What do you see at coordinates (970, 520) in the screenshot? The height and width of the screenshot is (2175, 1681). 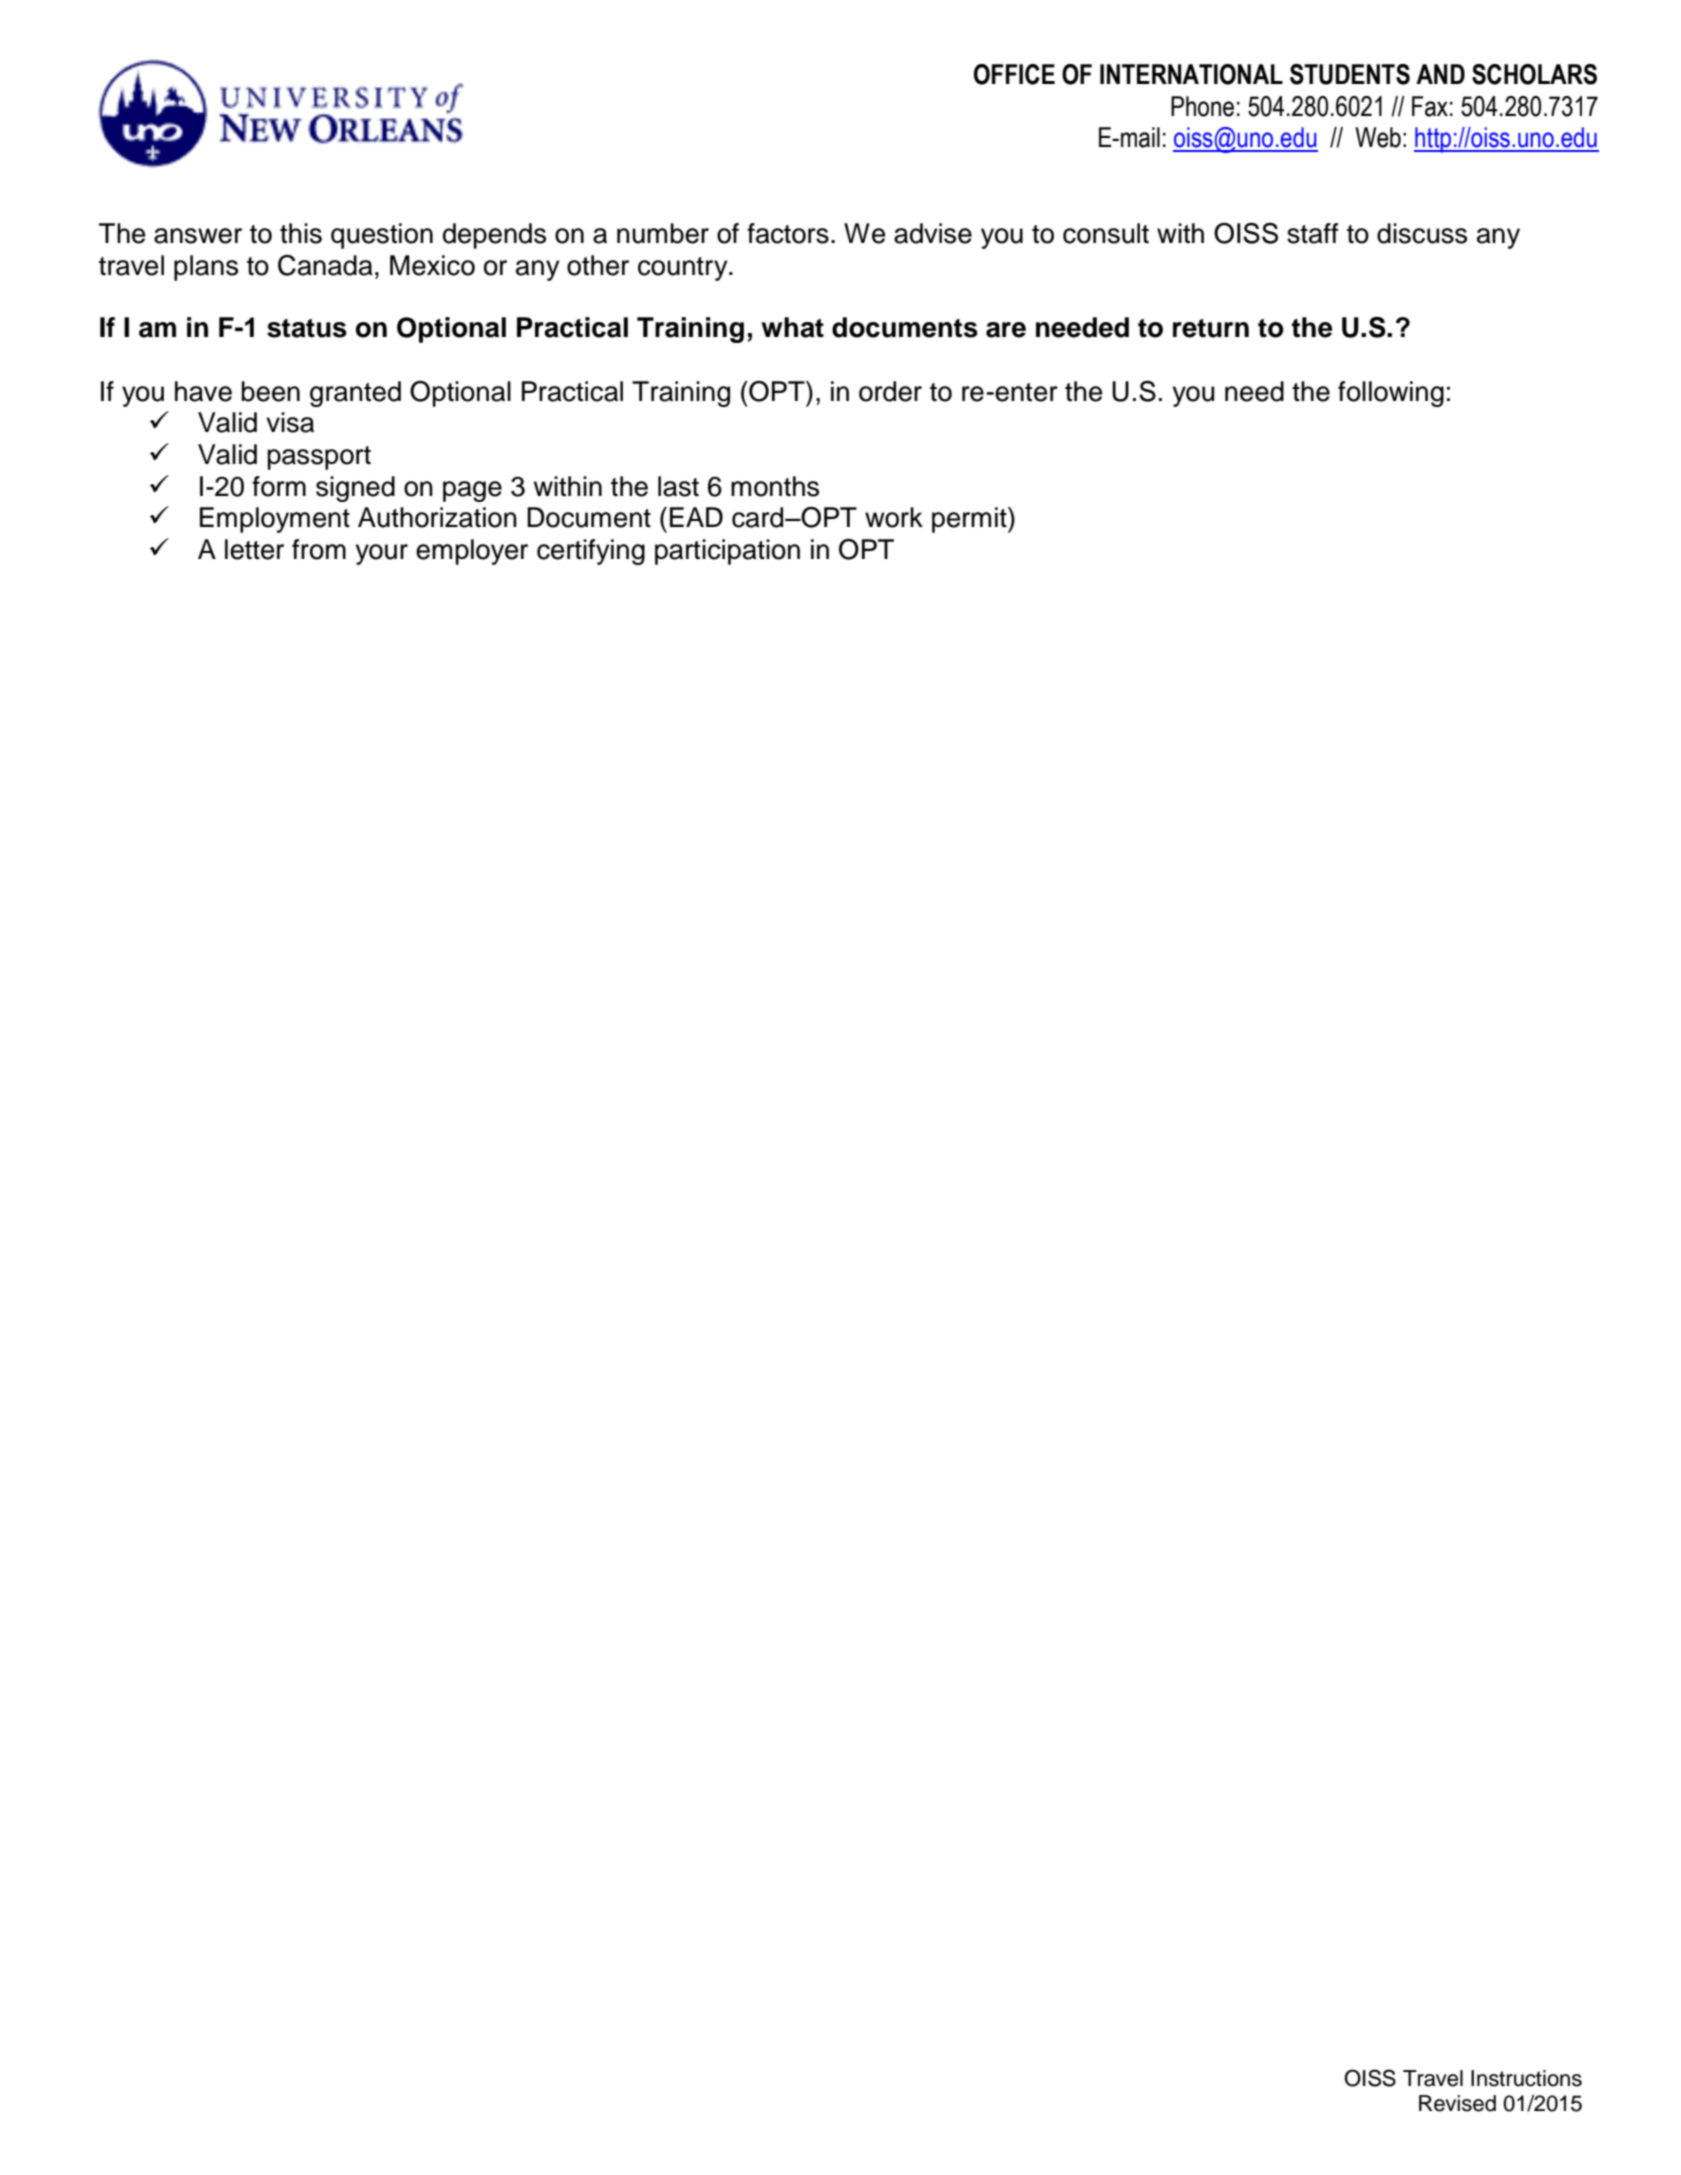 I see `permit` at bounding box center [970, 520].
